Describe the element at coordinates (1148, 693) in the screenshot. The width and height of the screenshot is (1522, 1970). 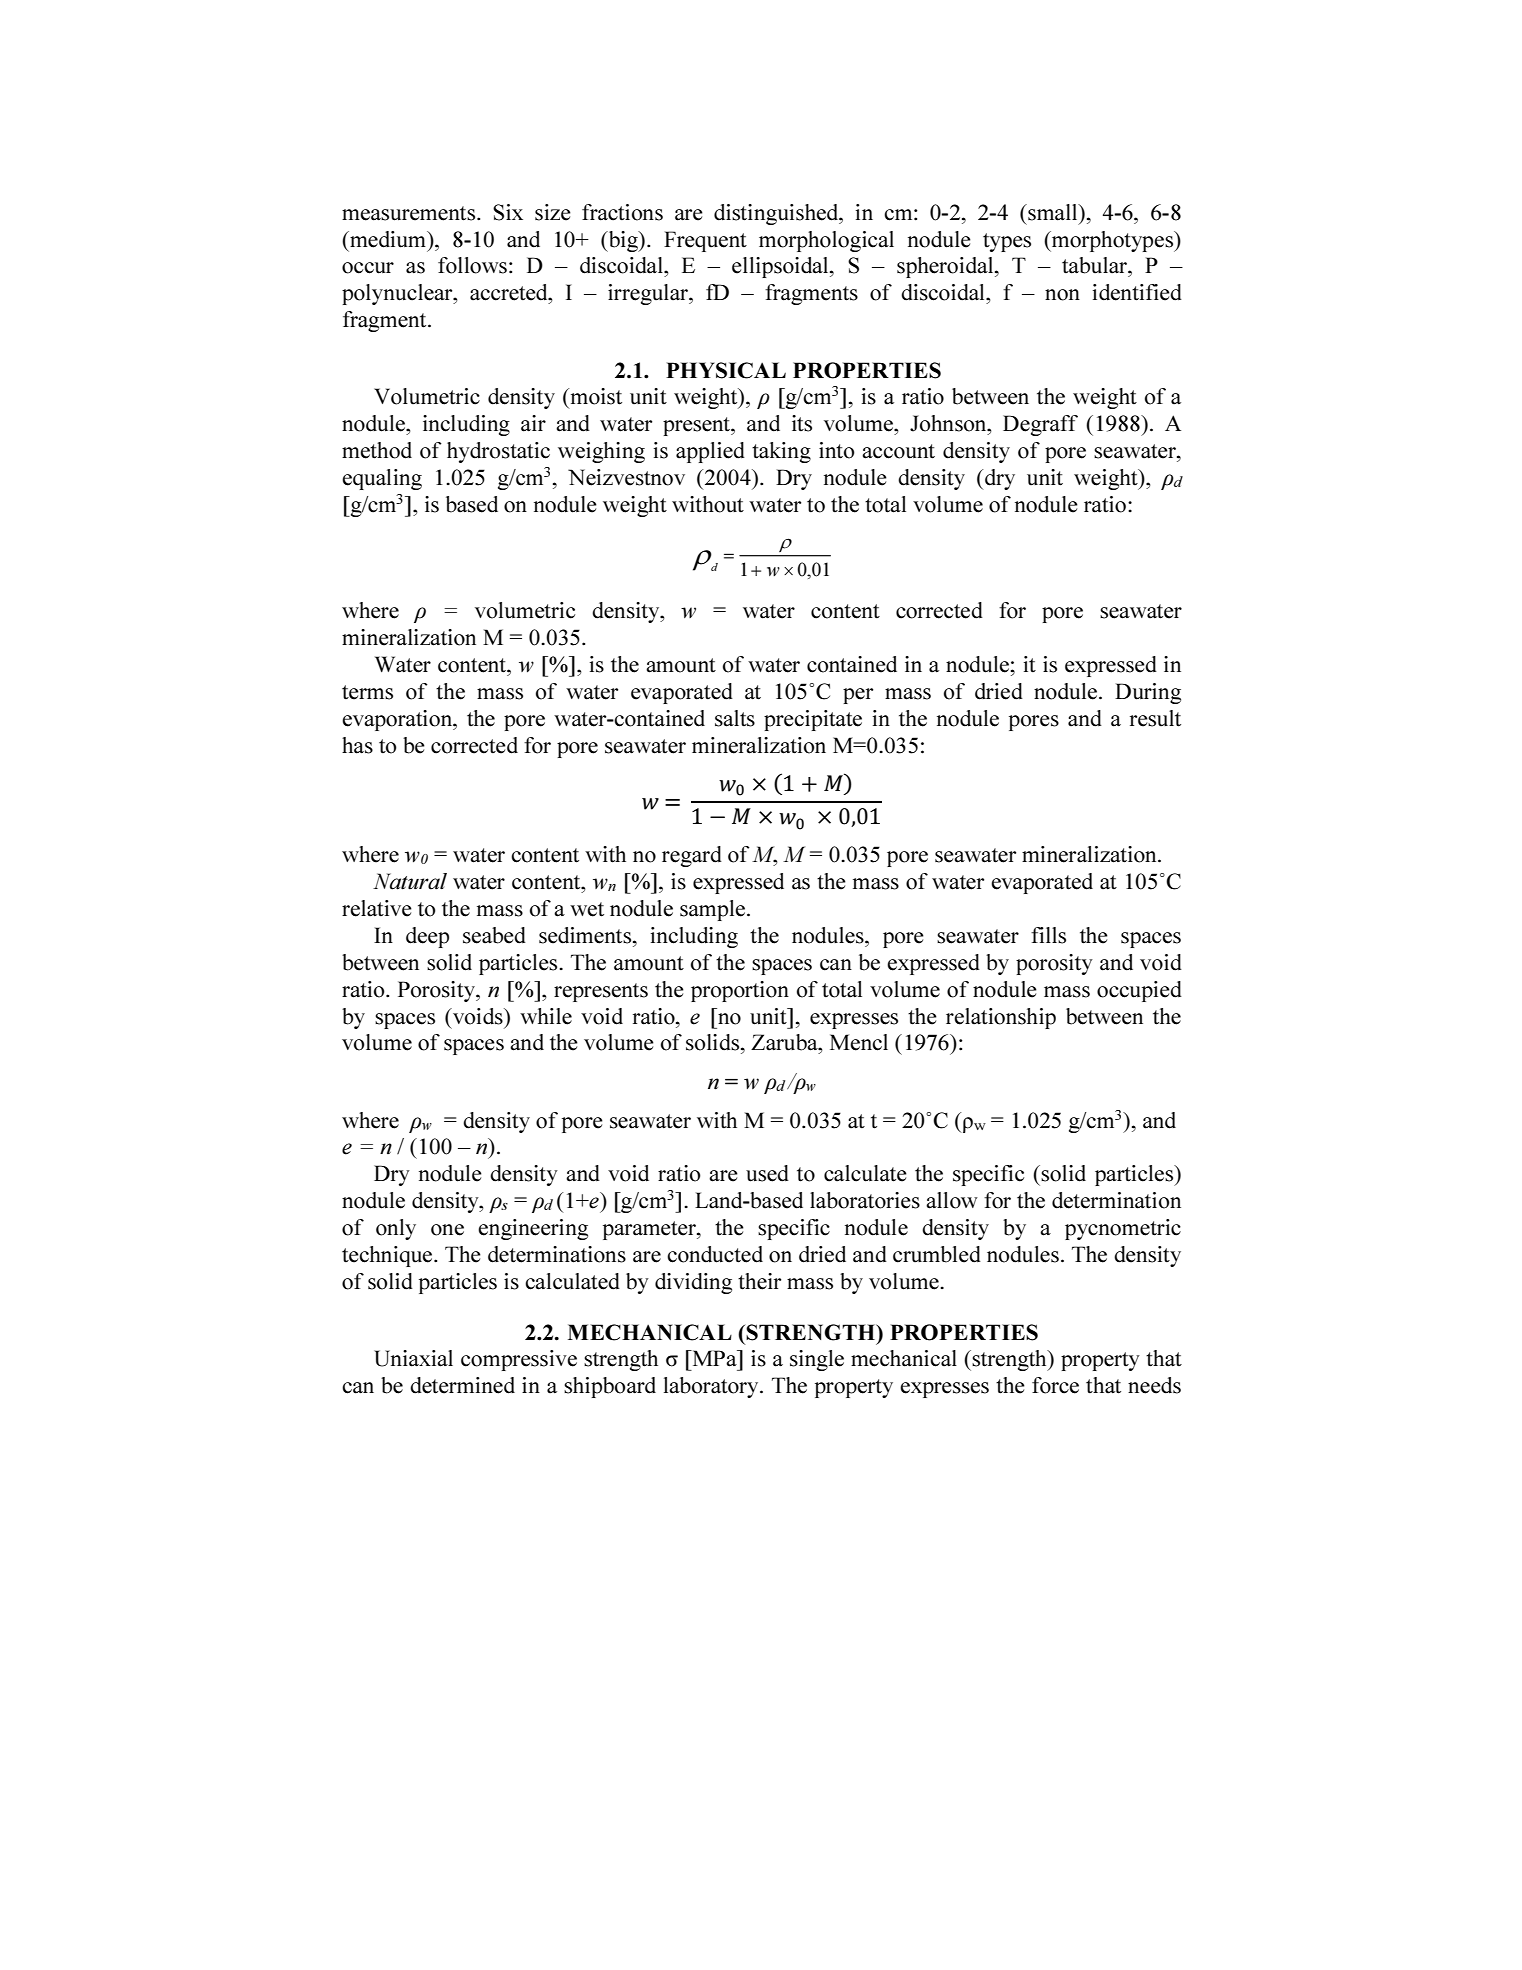
I see `During` at that location.
